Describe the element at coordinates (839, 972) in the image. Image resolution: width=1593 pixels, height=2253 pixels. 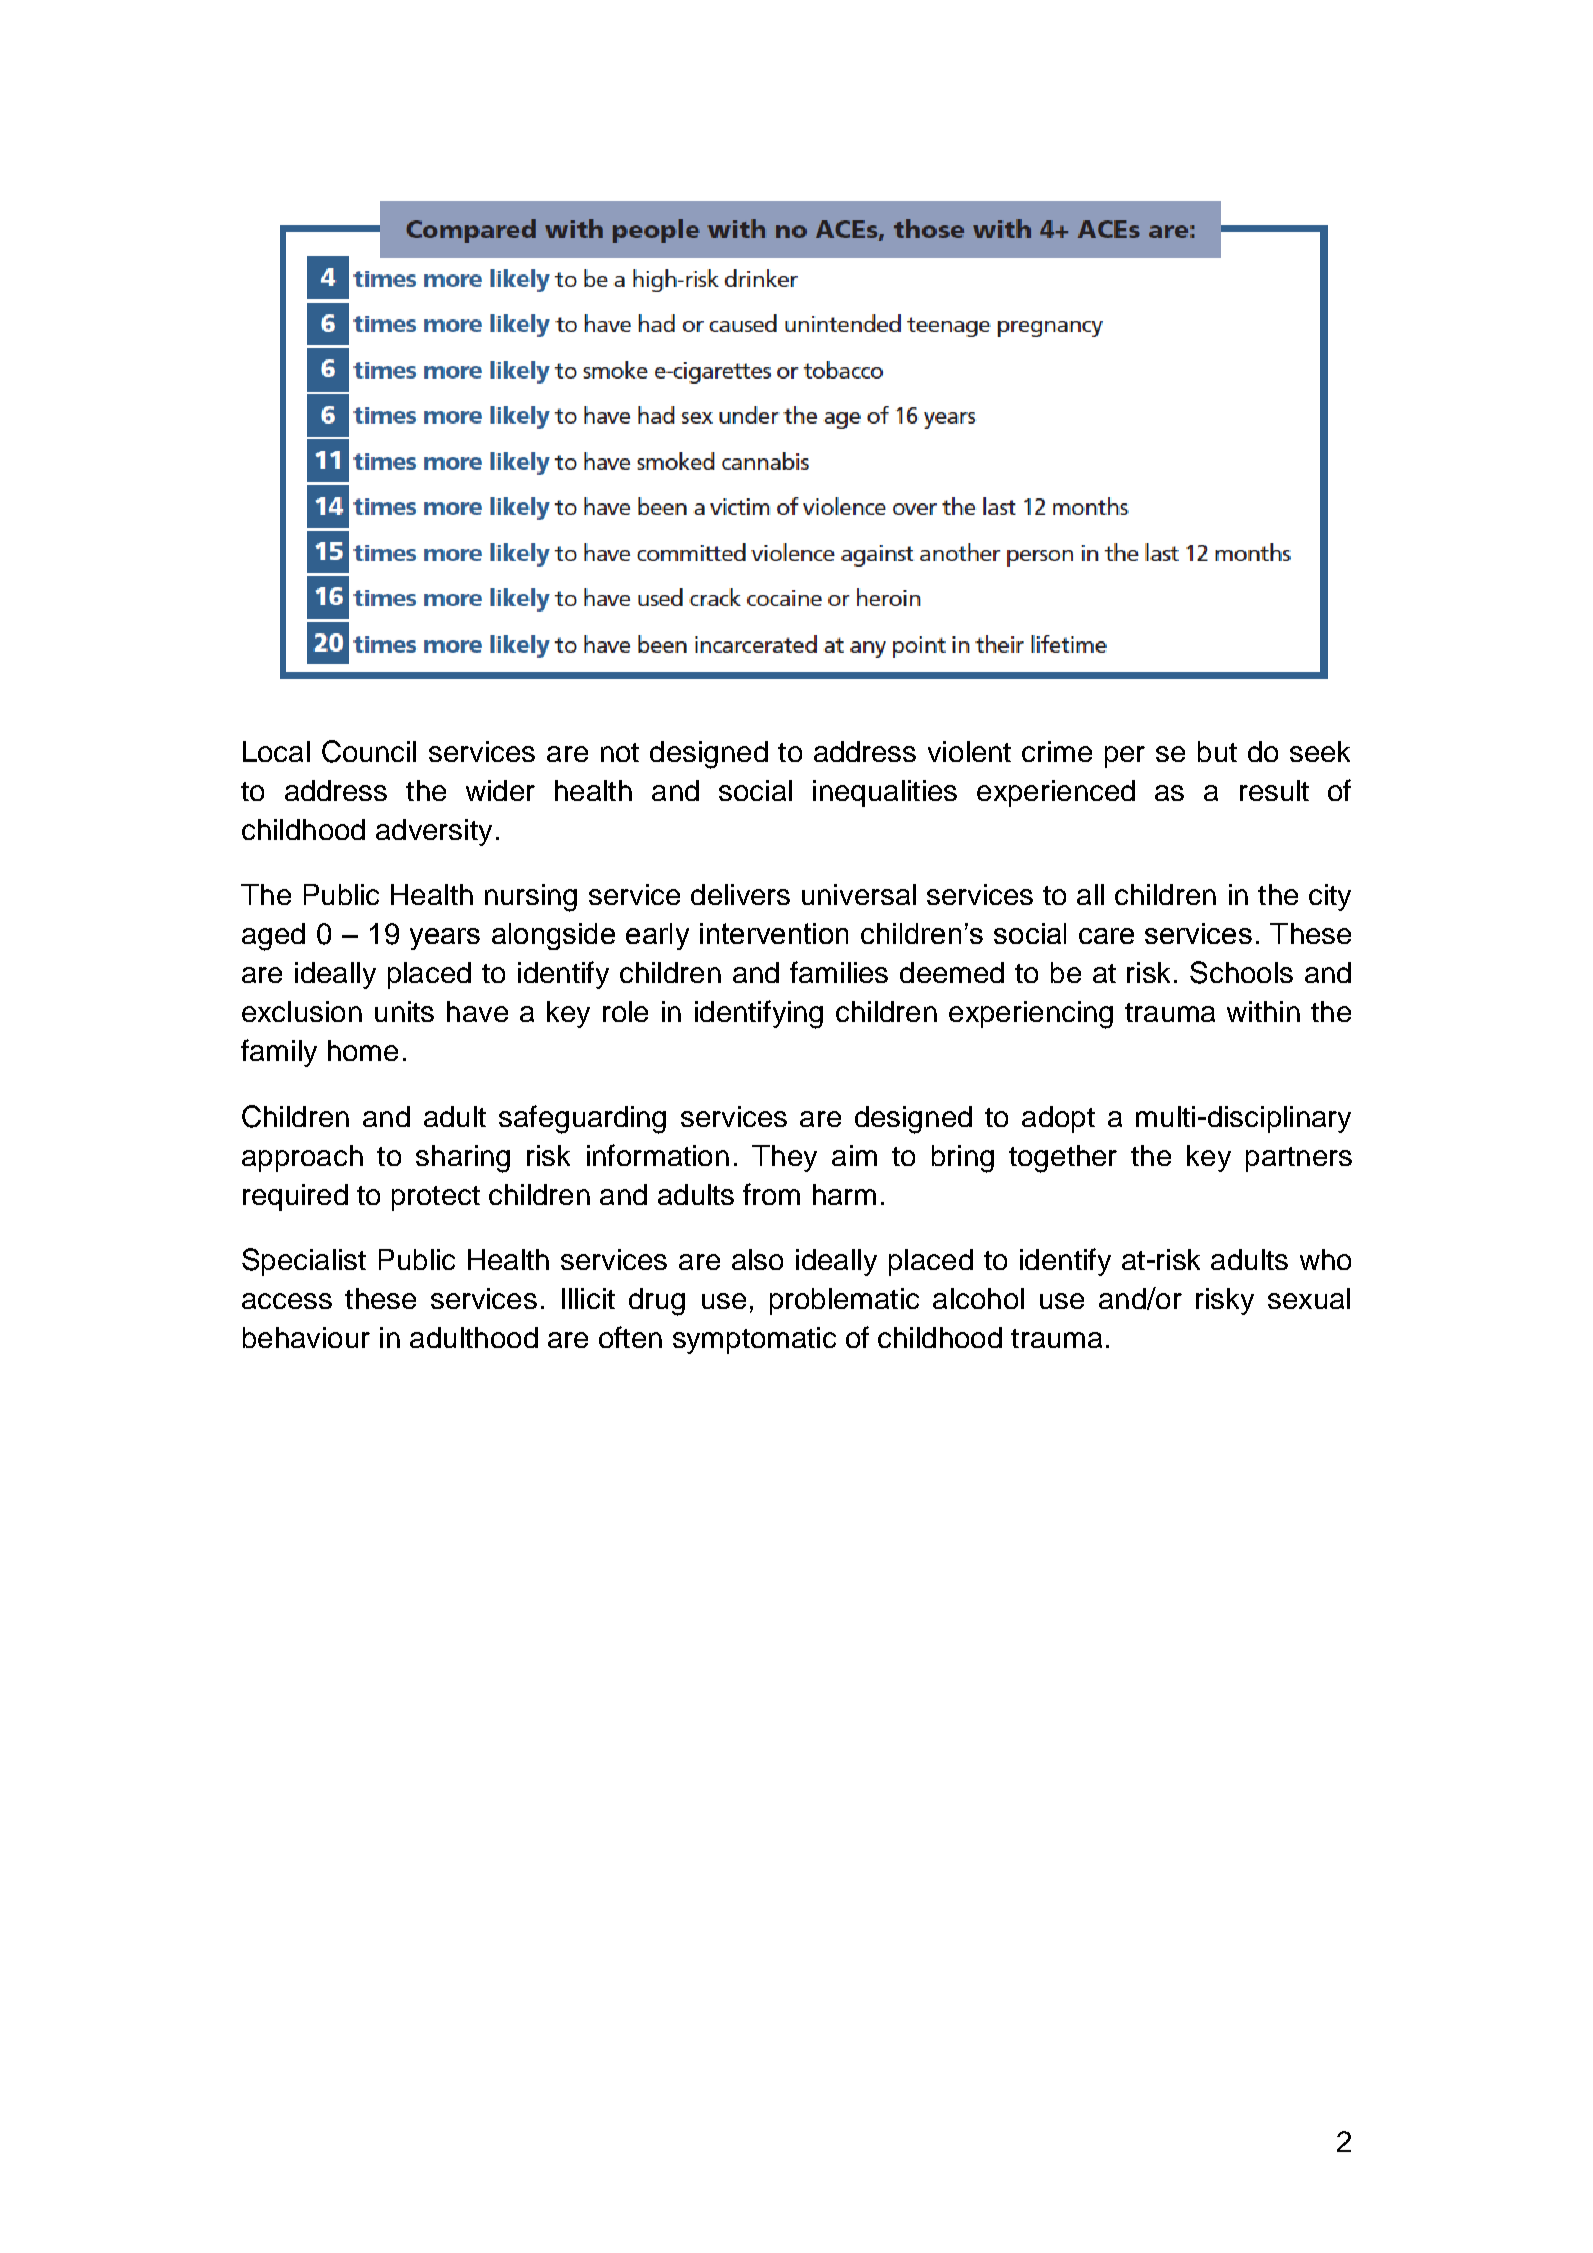
I see `families` at that location.
